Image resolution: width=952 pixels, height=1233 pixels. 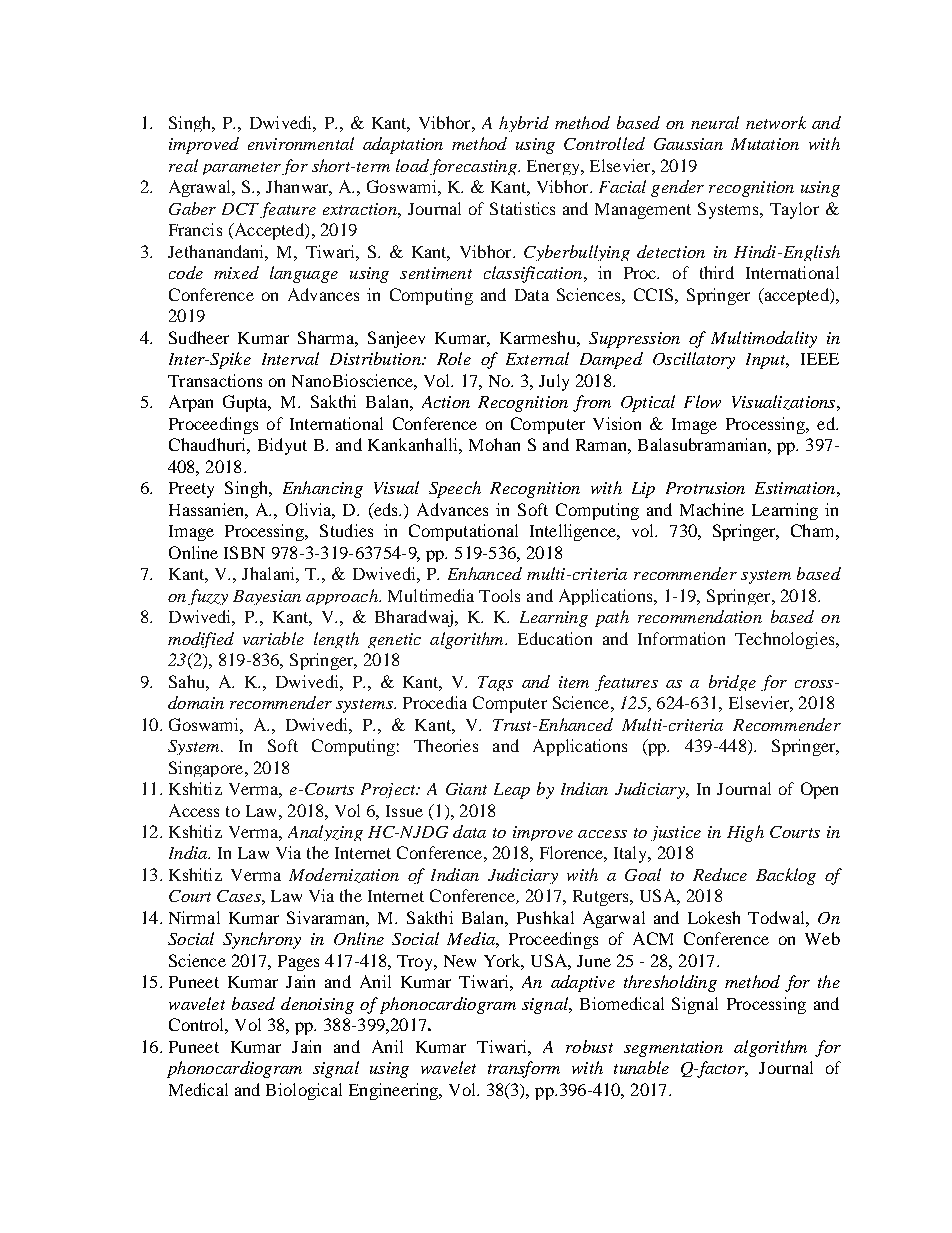 What do you see at coordinates (765, 144) in the screenshot?
I see `Mutation` at bounding box center [765, 144].
